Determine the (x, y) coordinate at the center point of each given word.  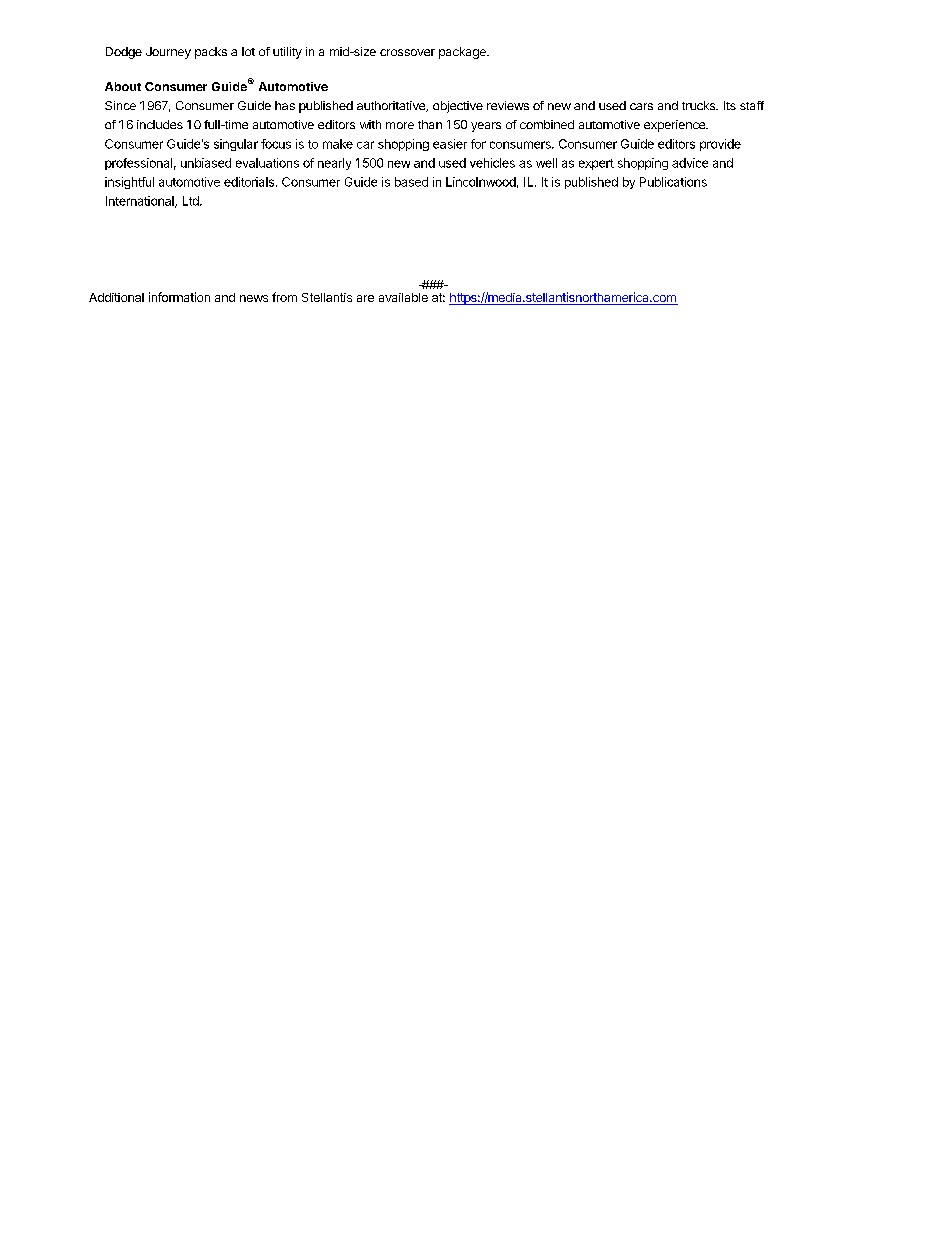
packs (211, 53)
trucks (700, 105)
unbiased (206, 163)
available (403, 297)
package (463, 53)
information (179, 297)
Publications (673, 182)
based (411, 182)
